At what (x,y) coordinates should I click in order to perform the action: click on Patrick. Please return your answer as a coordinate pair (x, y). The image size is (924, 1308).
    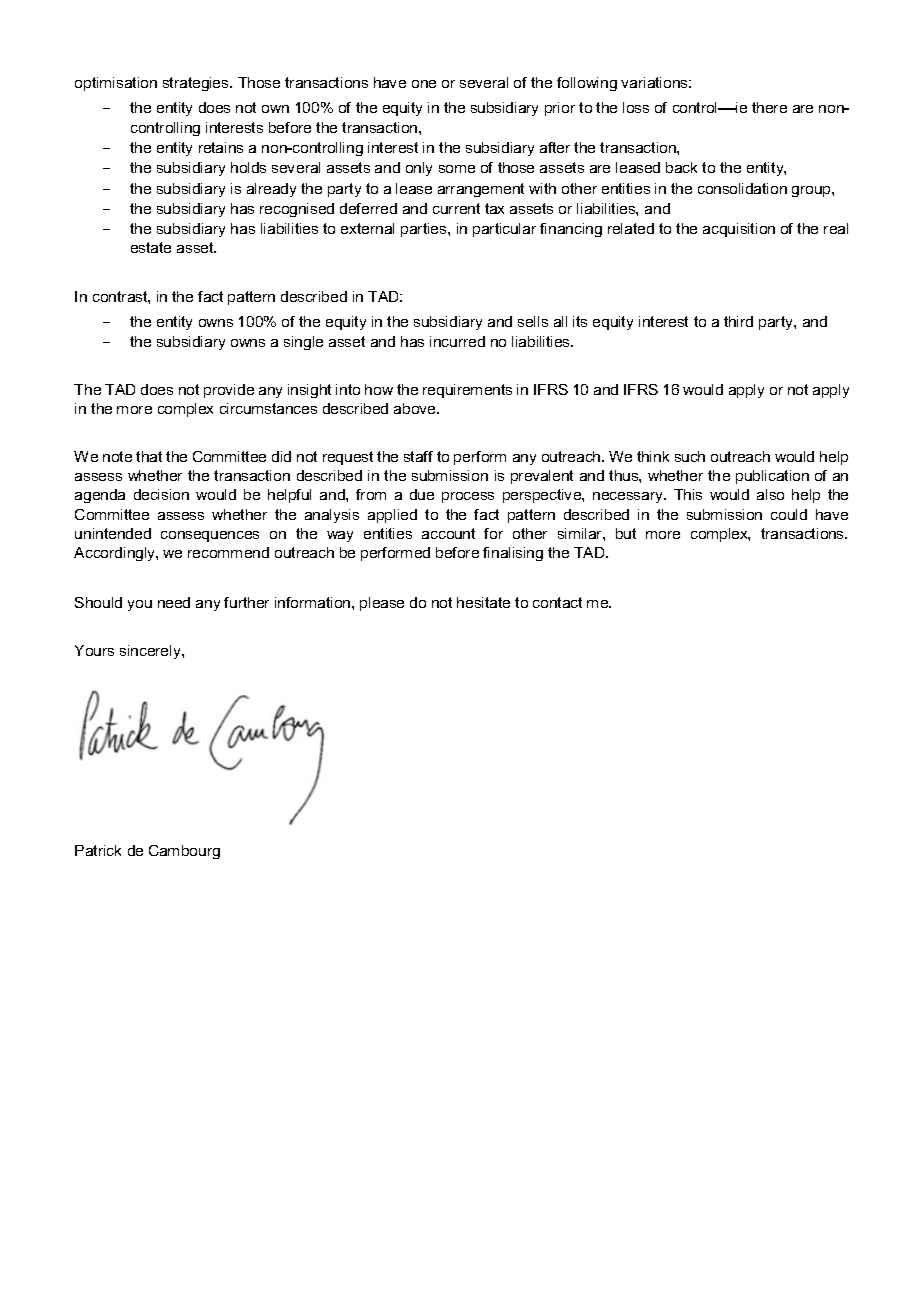
    Looking at the image, I should click on (98, 850).
